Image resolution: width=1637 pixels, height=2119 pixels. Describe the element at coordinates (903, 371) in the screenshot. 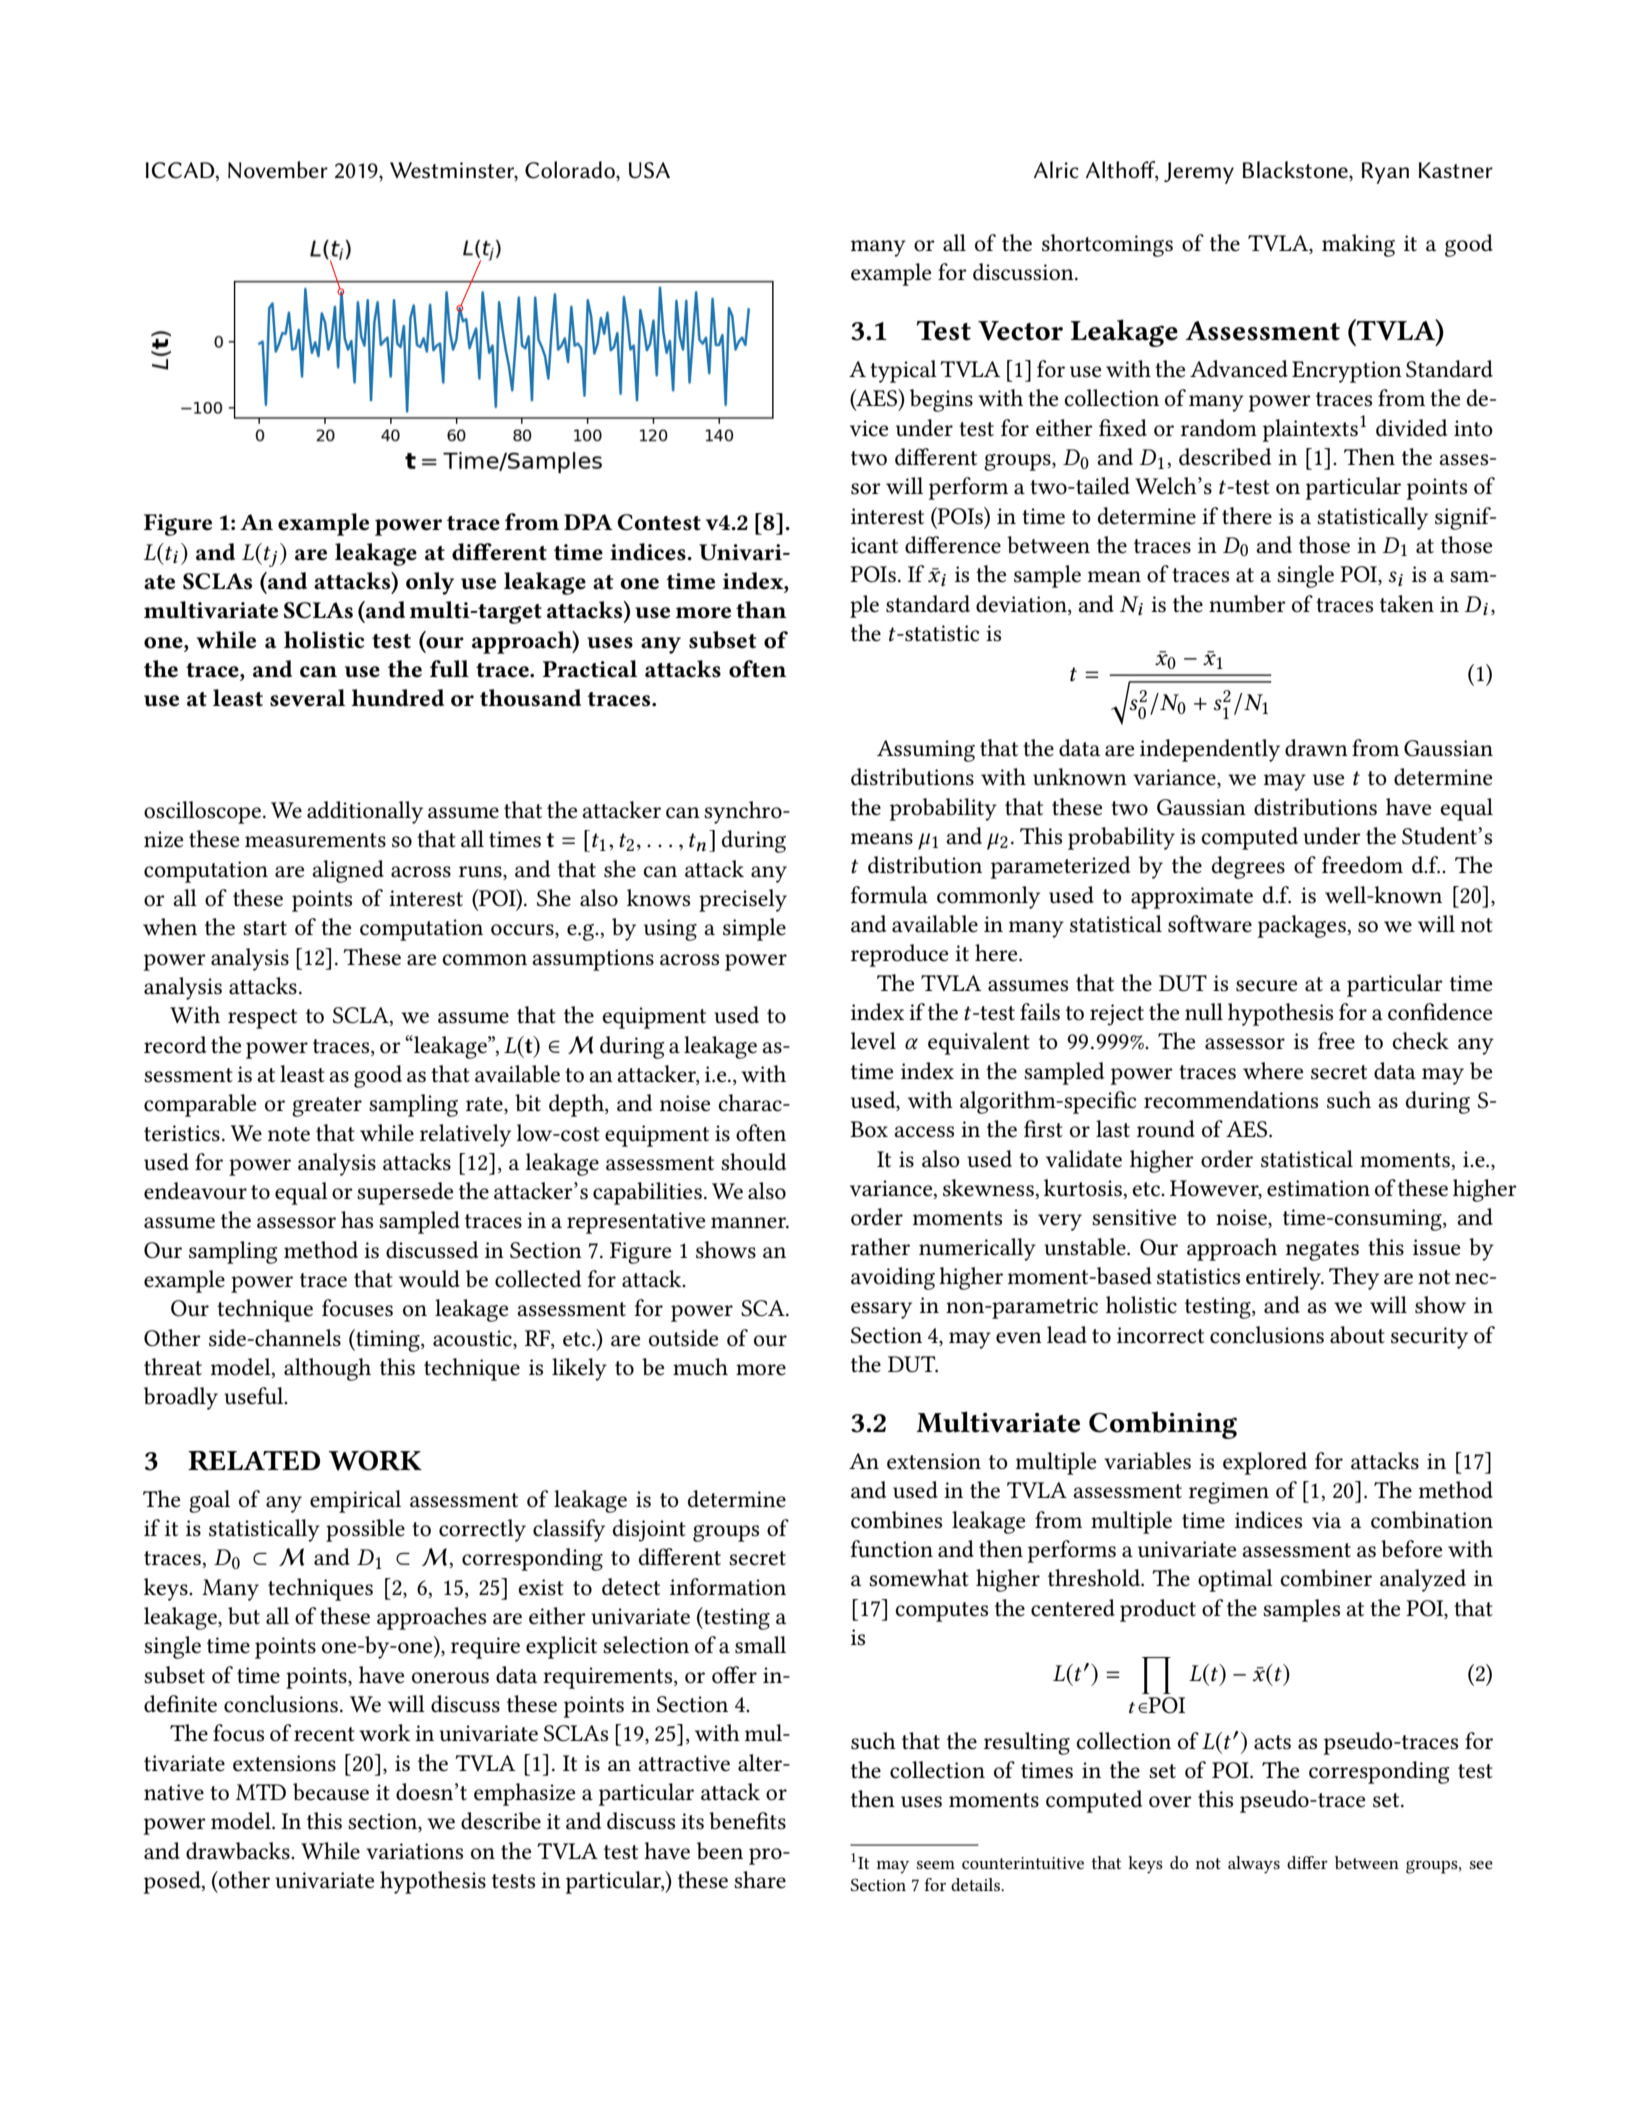

I see `typical` at that location.
